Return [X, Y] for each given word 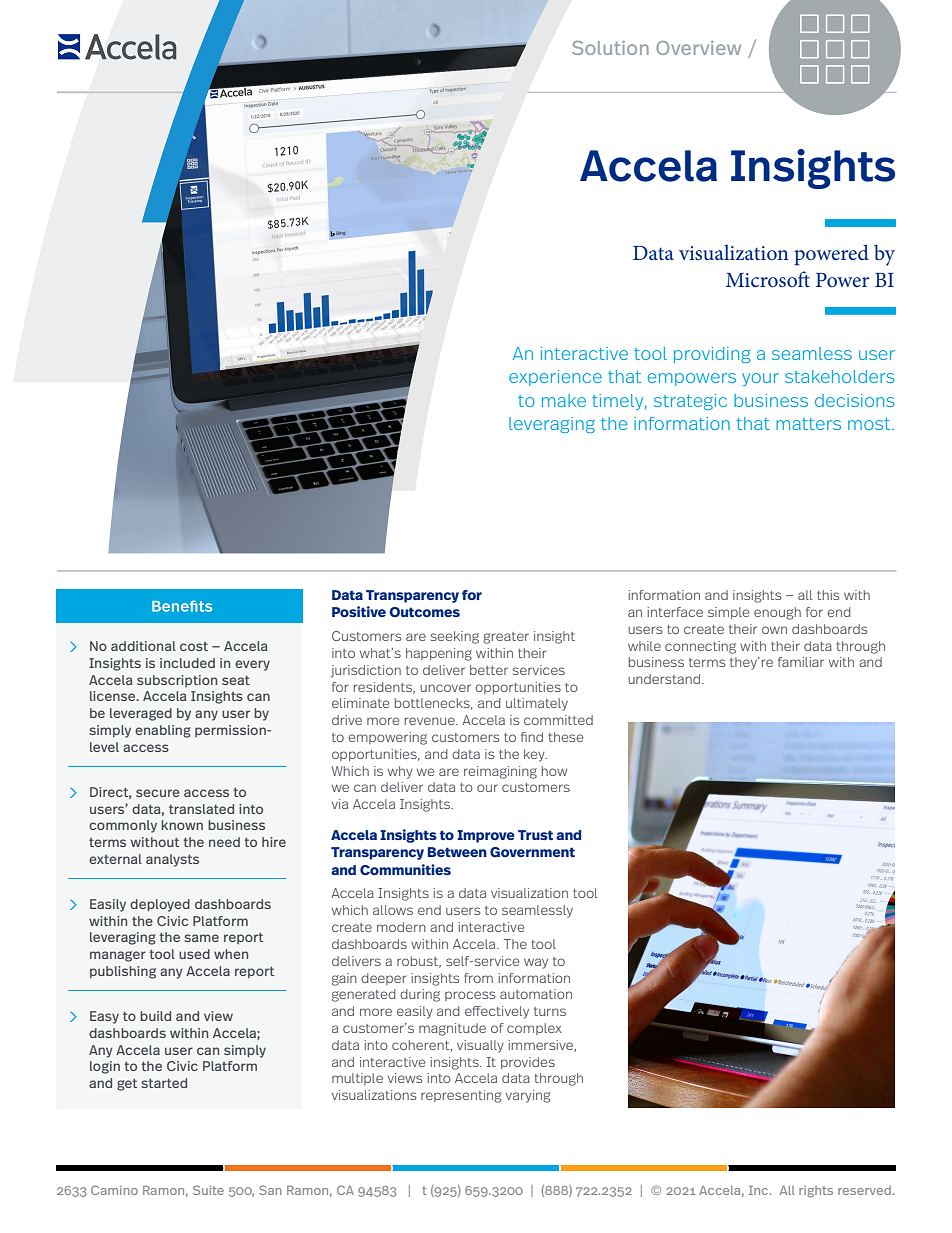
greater [506, 638]
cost [194, 646]
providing [712, 355]
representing [461, 1096]
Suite [208, 1190]
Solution [610, 48]
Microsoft [768, 279]
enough [777, 613]
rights [816, 1191]
